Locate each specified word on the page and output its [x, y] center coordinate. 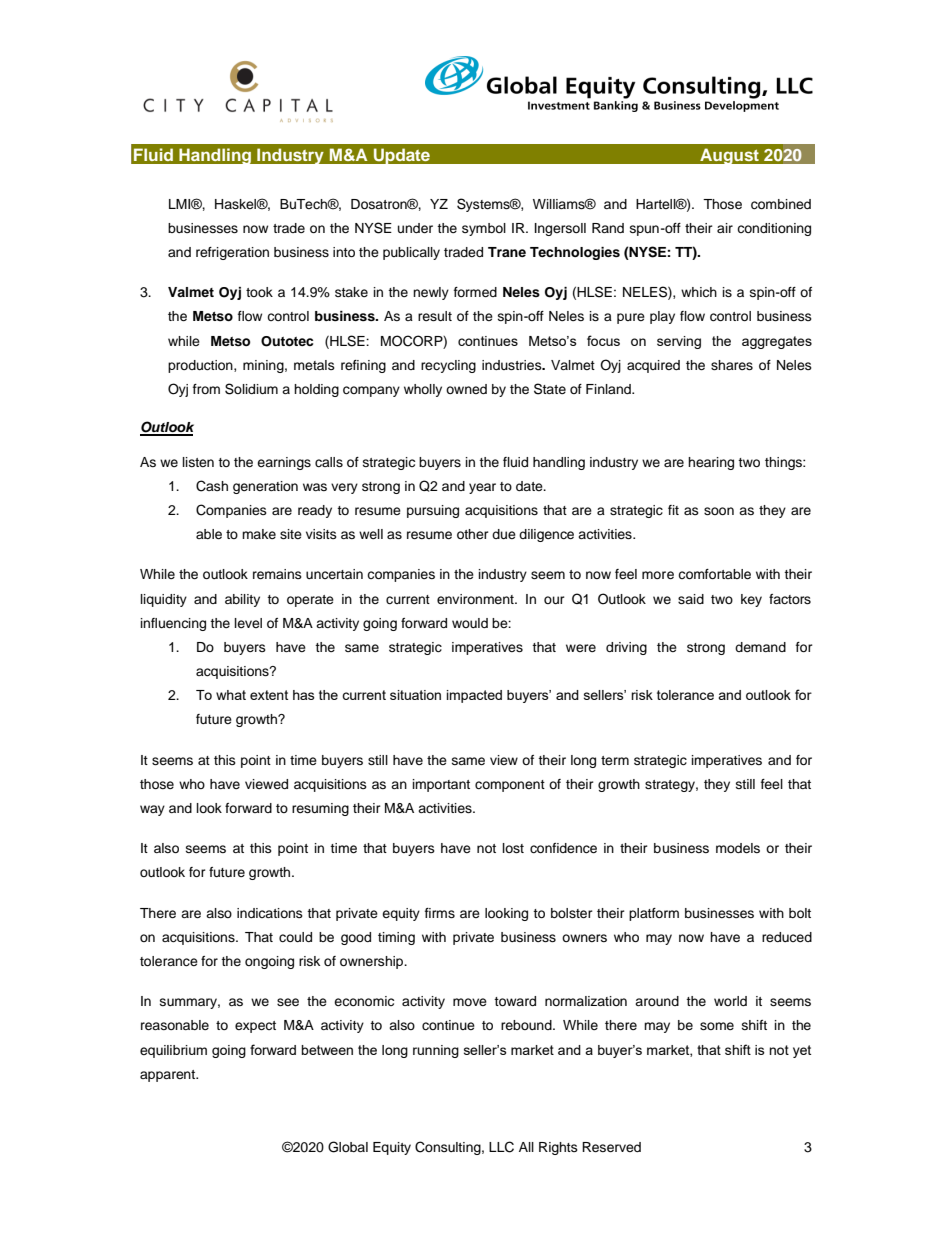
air [725, 228]
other [473, 534]
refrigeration [232, 253]
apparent [169, 1076]
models [738, 848]
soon [719, 511]
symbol [484, 229]
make [259, 534]
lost [513, 848]
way [152, 810]
